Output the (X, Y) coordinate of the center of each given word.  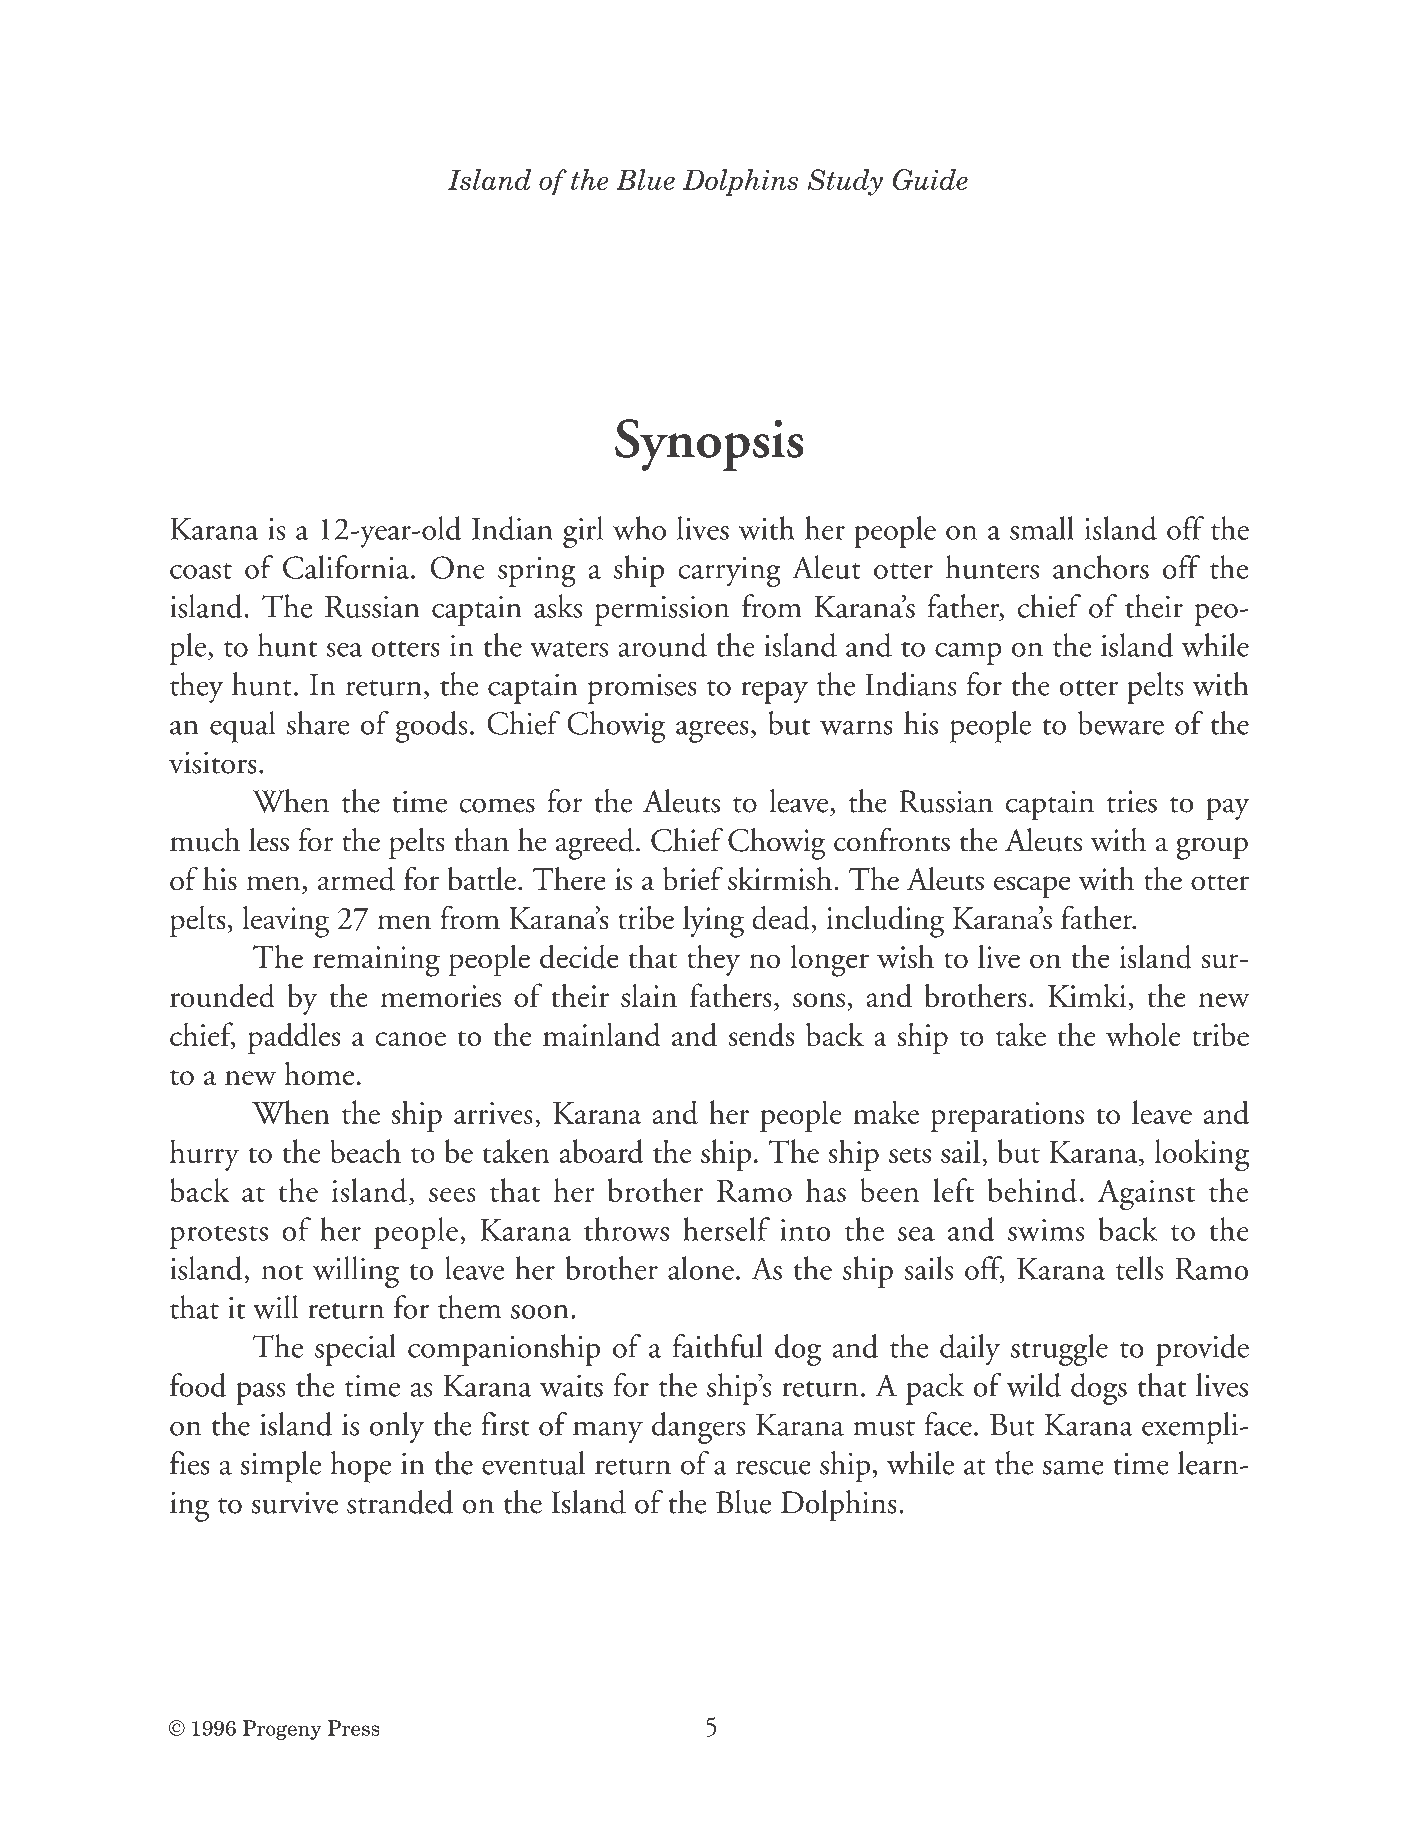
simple (281, 1467)
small (1042, 528)
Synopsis (709, 445)
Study (845, 182)
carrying (729, 572)
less (269, 840)
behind (1032, 1190)
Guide (930, 179)
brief (693, 878)
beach (365, 1151)
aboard (602, 1151)
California (347, 567)
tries (1132, 801)
